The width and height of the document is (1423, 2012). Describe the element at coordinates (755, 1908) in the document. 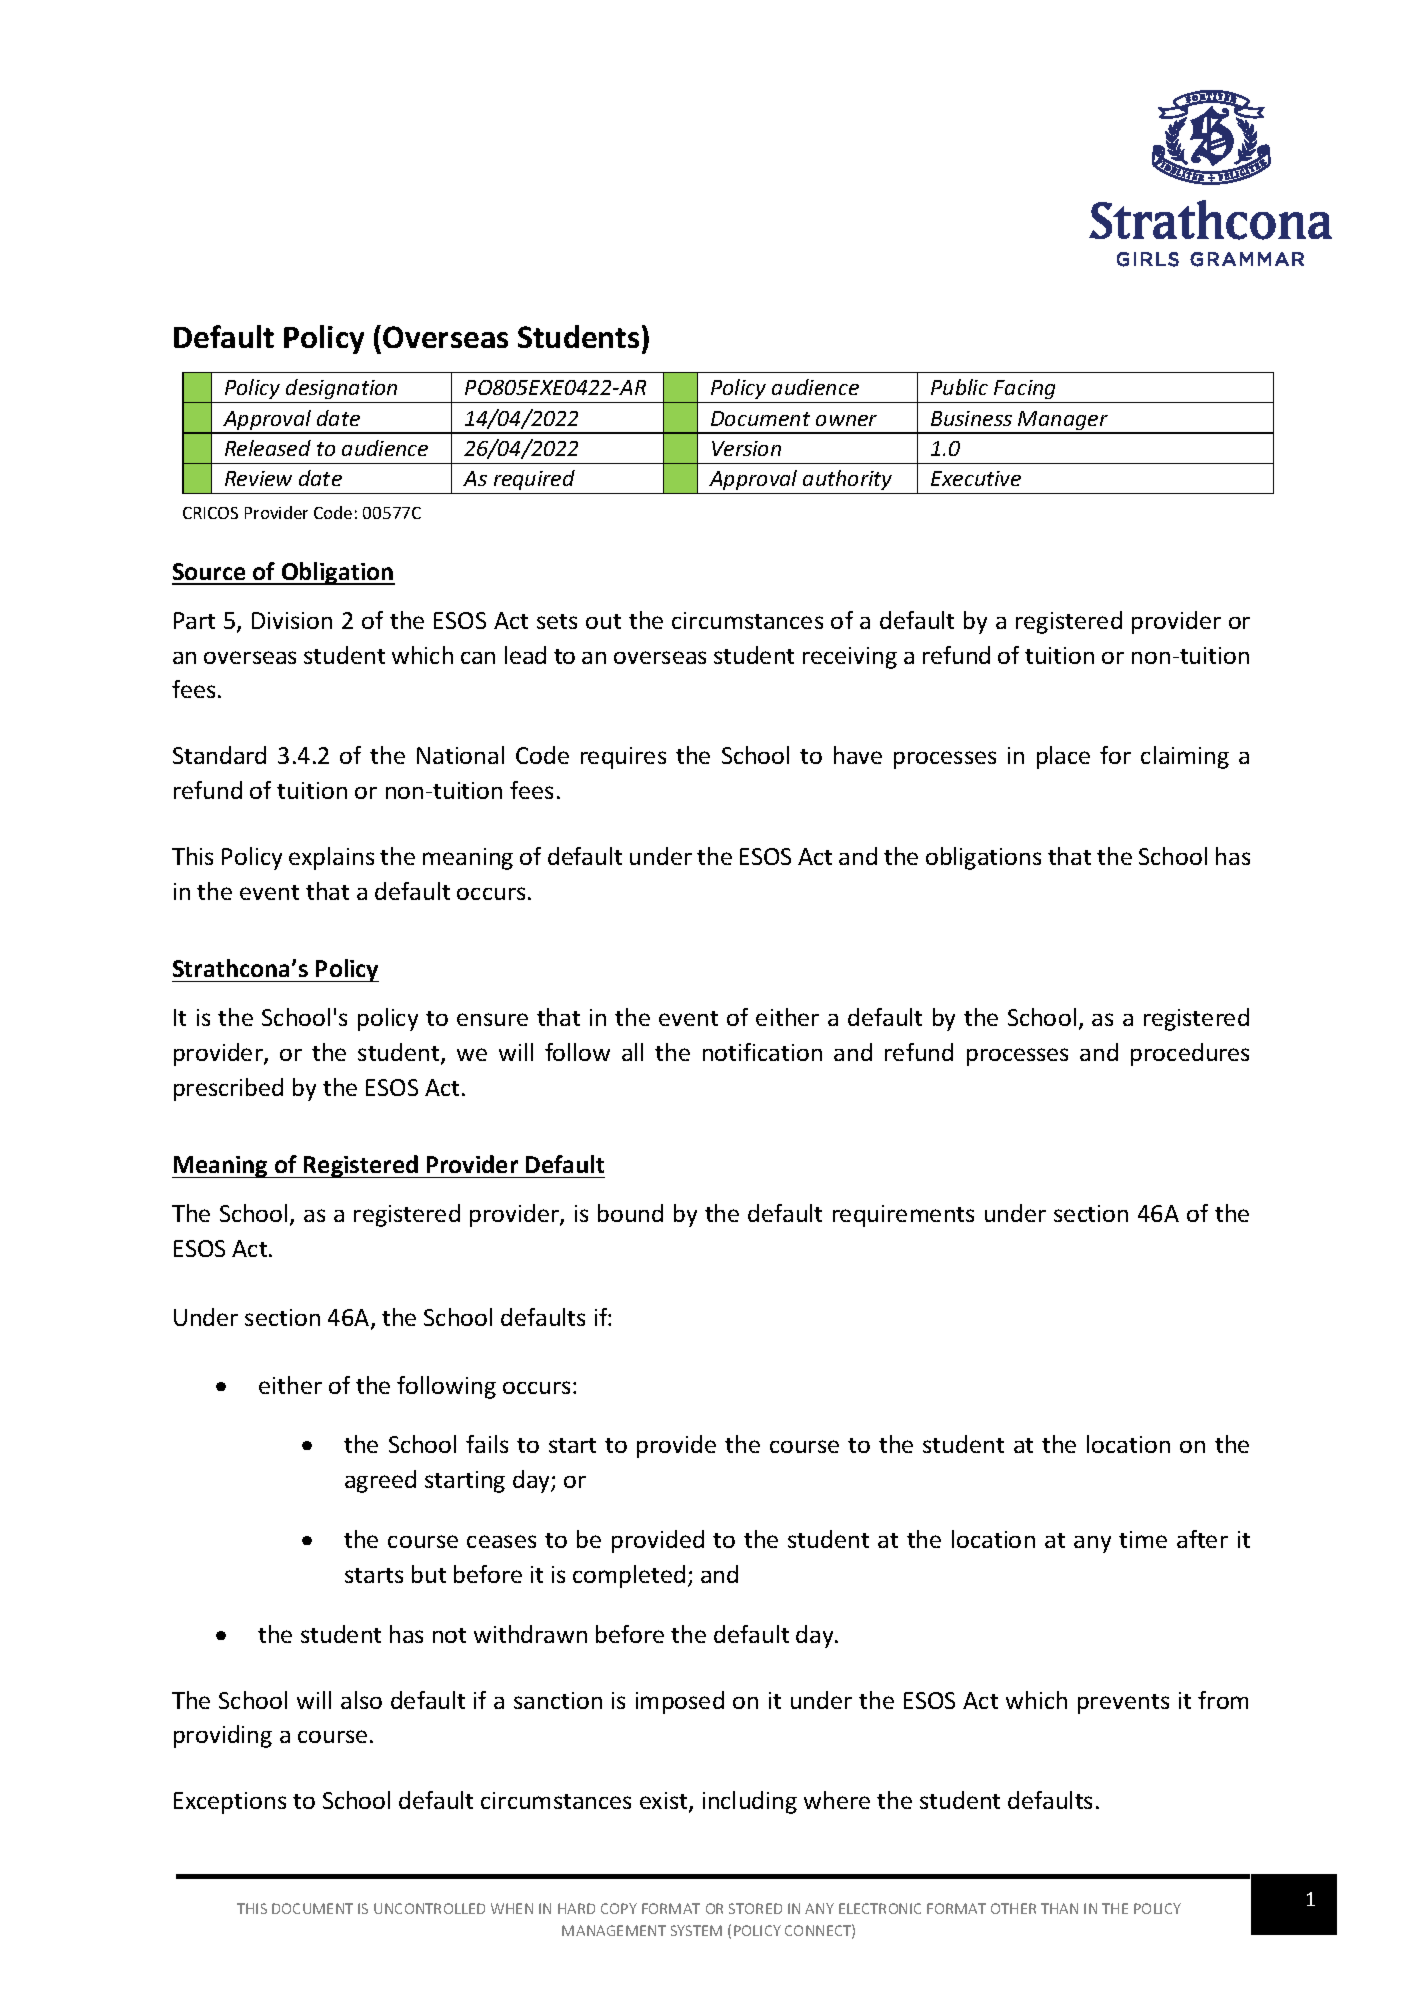

I see `STORED` at that location.
